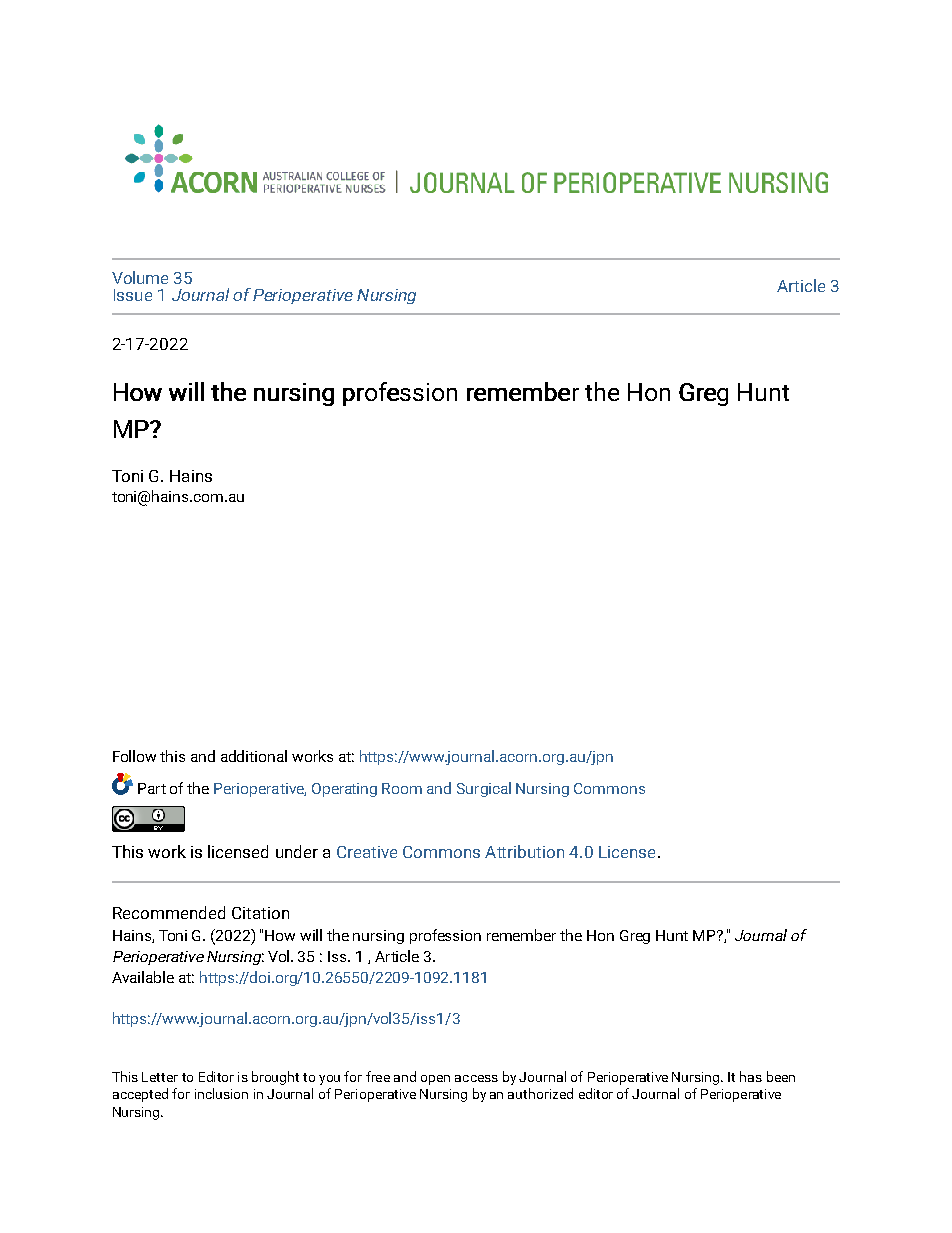 The image size is (952, 1233). Describe the element at coordinates (367, 852) in the page. I see `Creative` at that location.
